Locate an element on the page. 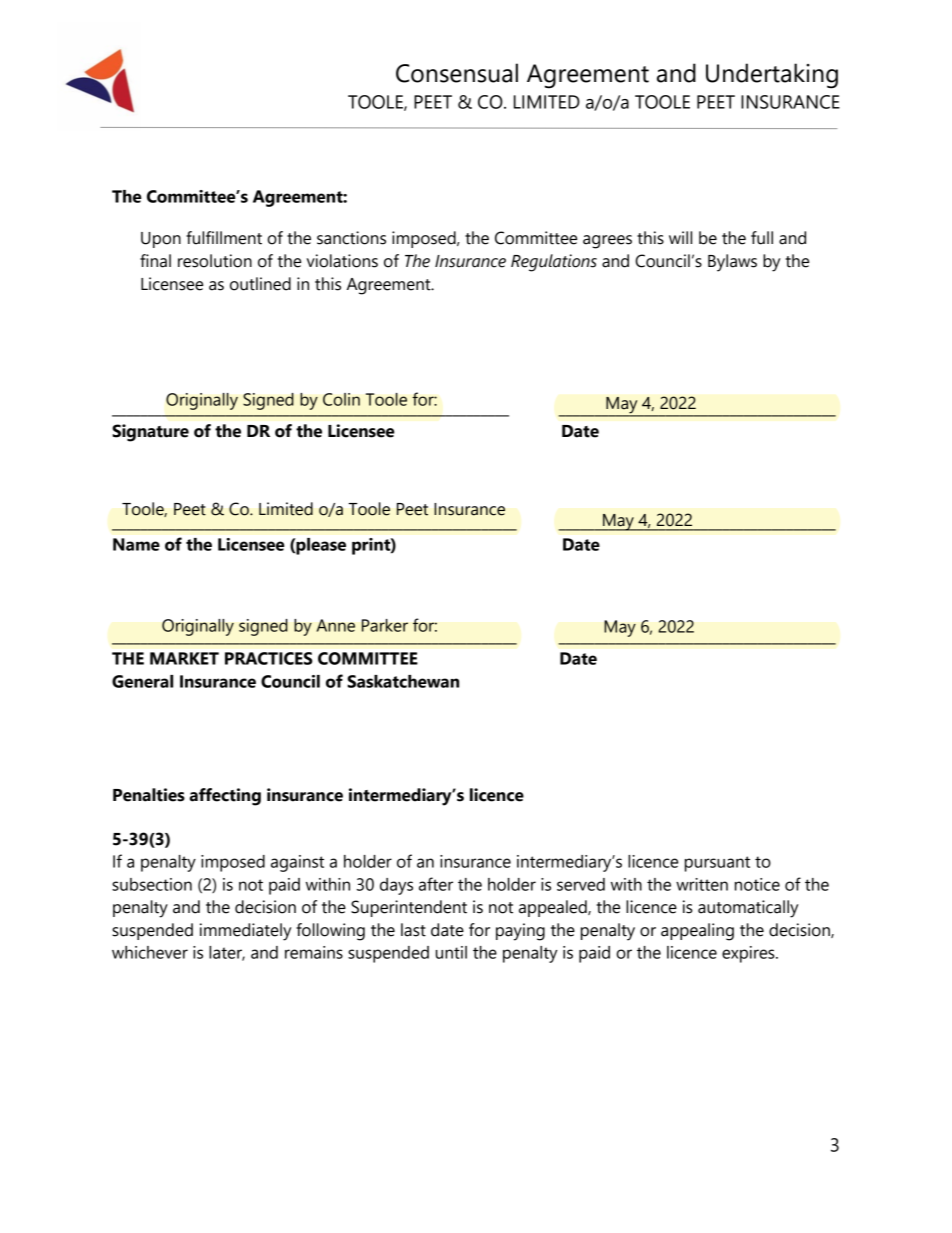  fulfillment is located at coordinates (224, 238).
